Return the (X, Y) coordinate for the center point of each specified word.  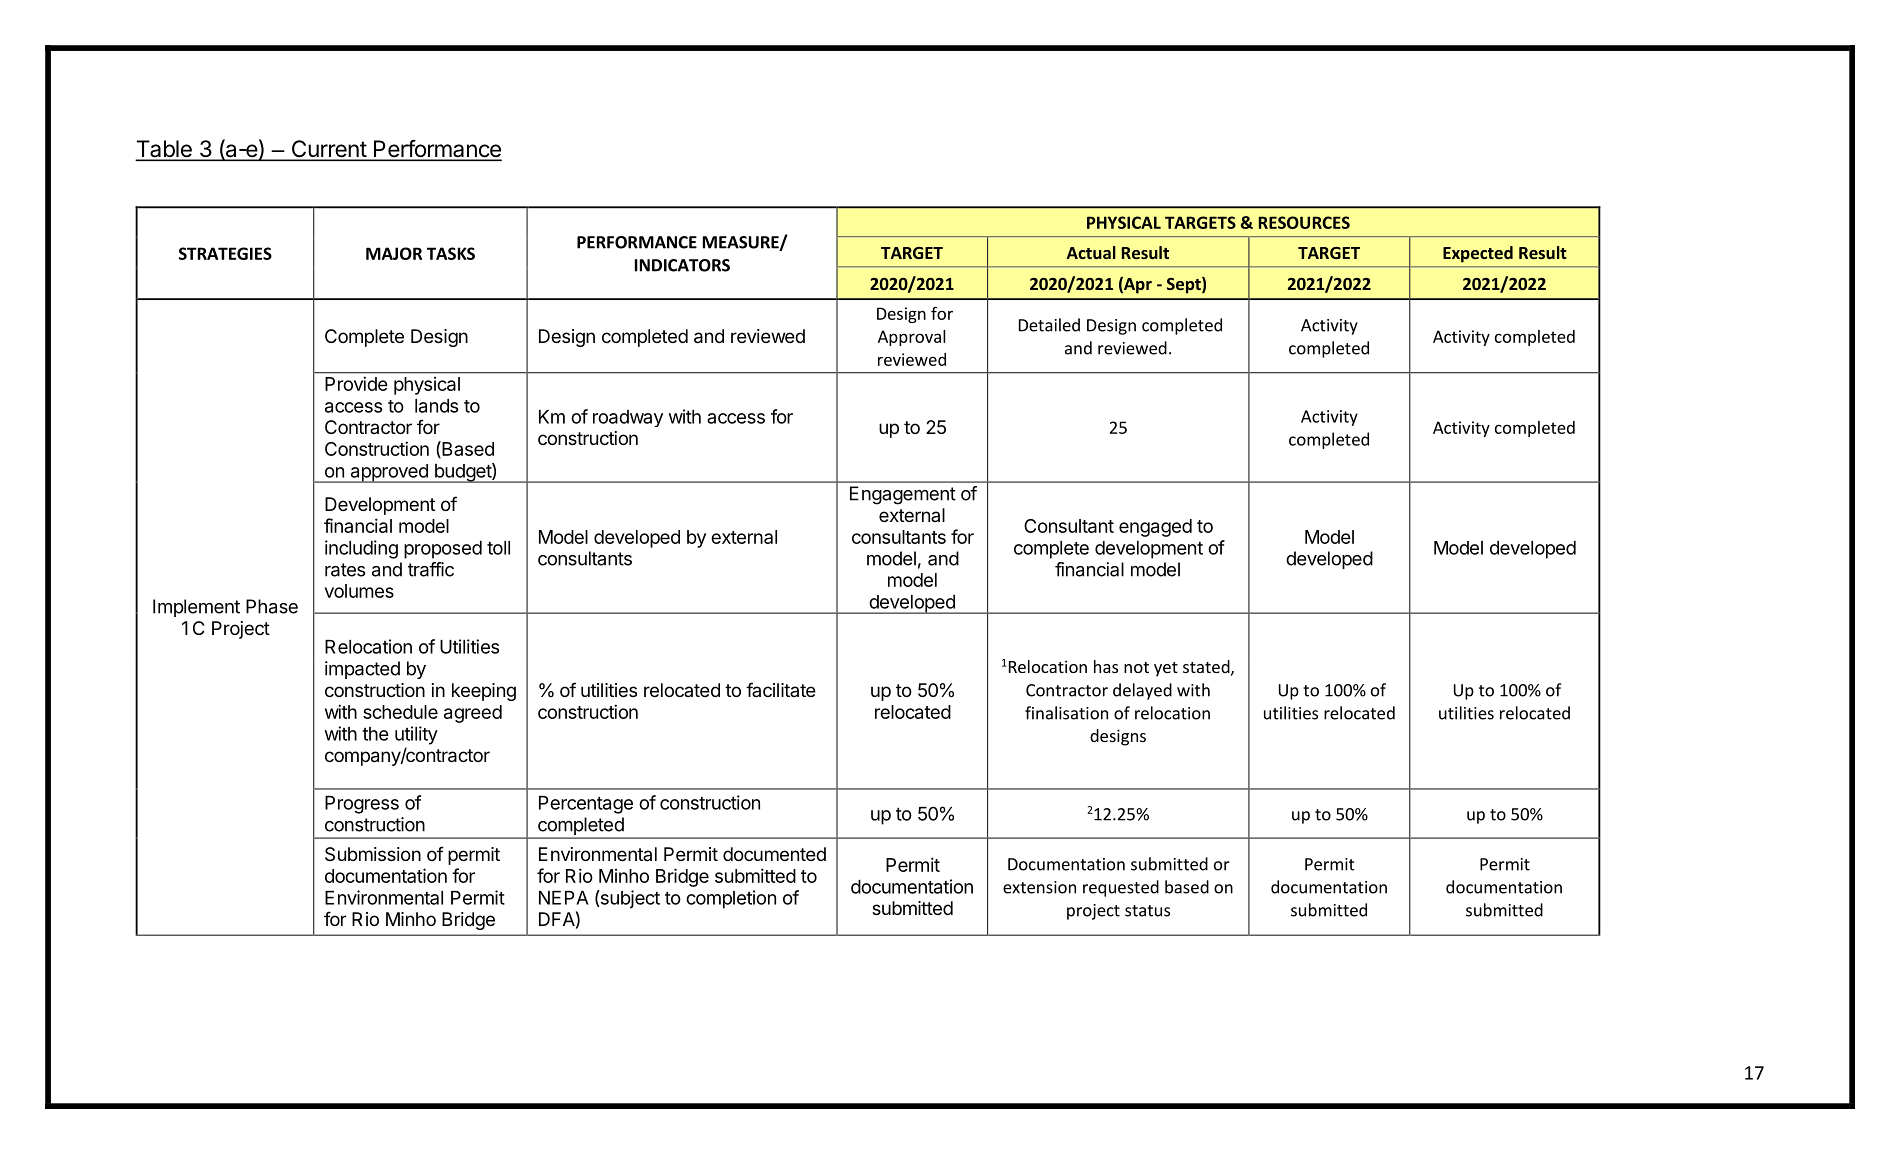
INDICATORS (682, 265)
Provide (356, 383)
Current (328, 150)
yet (1166, 669)
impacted (362, 670)
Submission (373, 854)
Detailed (1049, 325)
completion (731, 899)
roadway (628, 418)
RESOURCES (1304, 222)
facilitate (781, 689)
